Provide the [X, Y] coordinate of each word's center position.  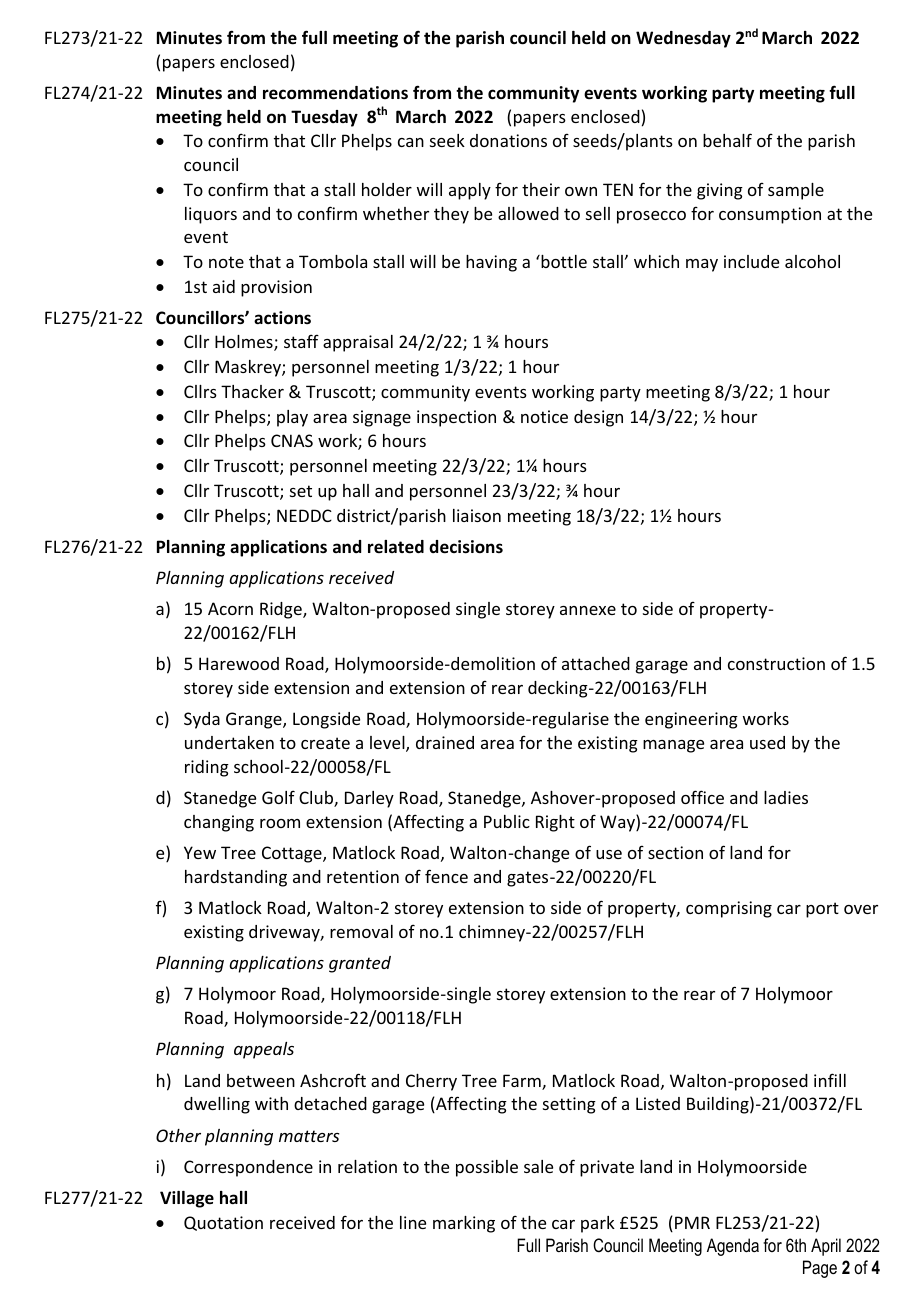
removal [361, 931]
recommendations [335, 93]
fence [446, 876]
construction [776, 663]
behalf [727, 140]
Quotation [223, 1223]
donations [508, 140]
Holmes [245, 343]
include [751, 261]
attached [596, 663]
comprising [729, 909]
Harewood [239, 663]
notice [544, 416]
